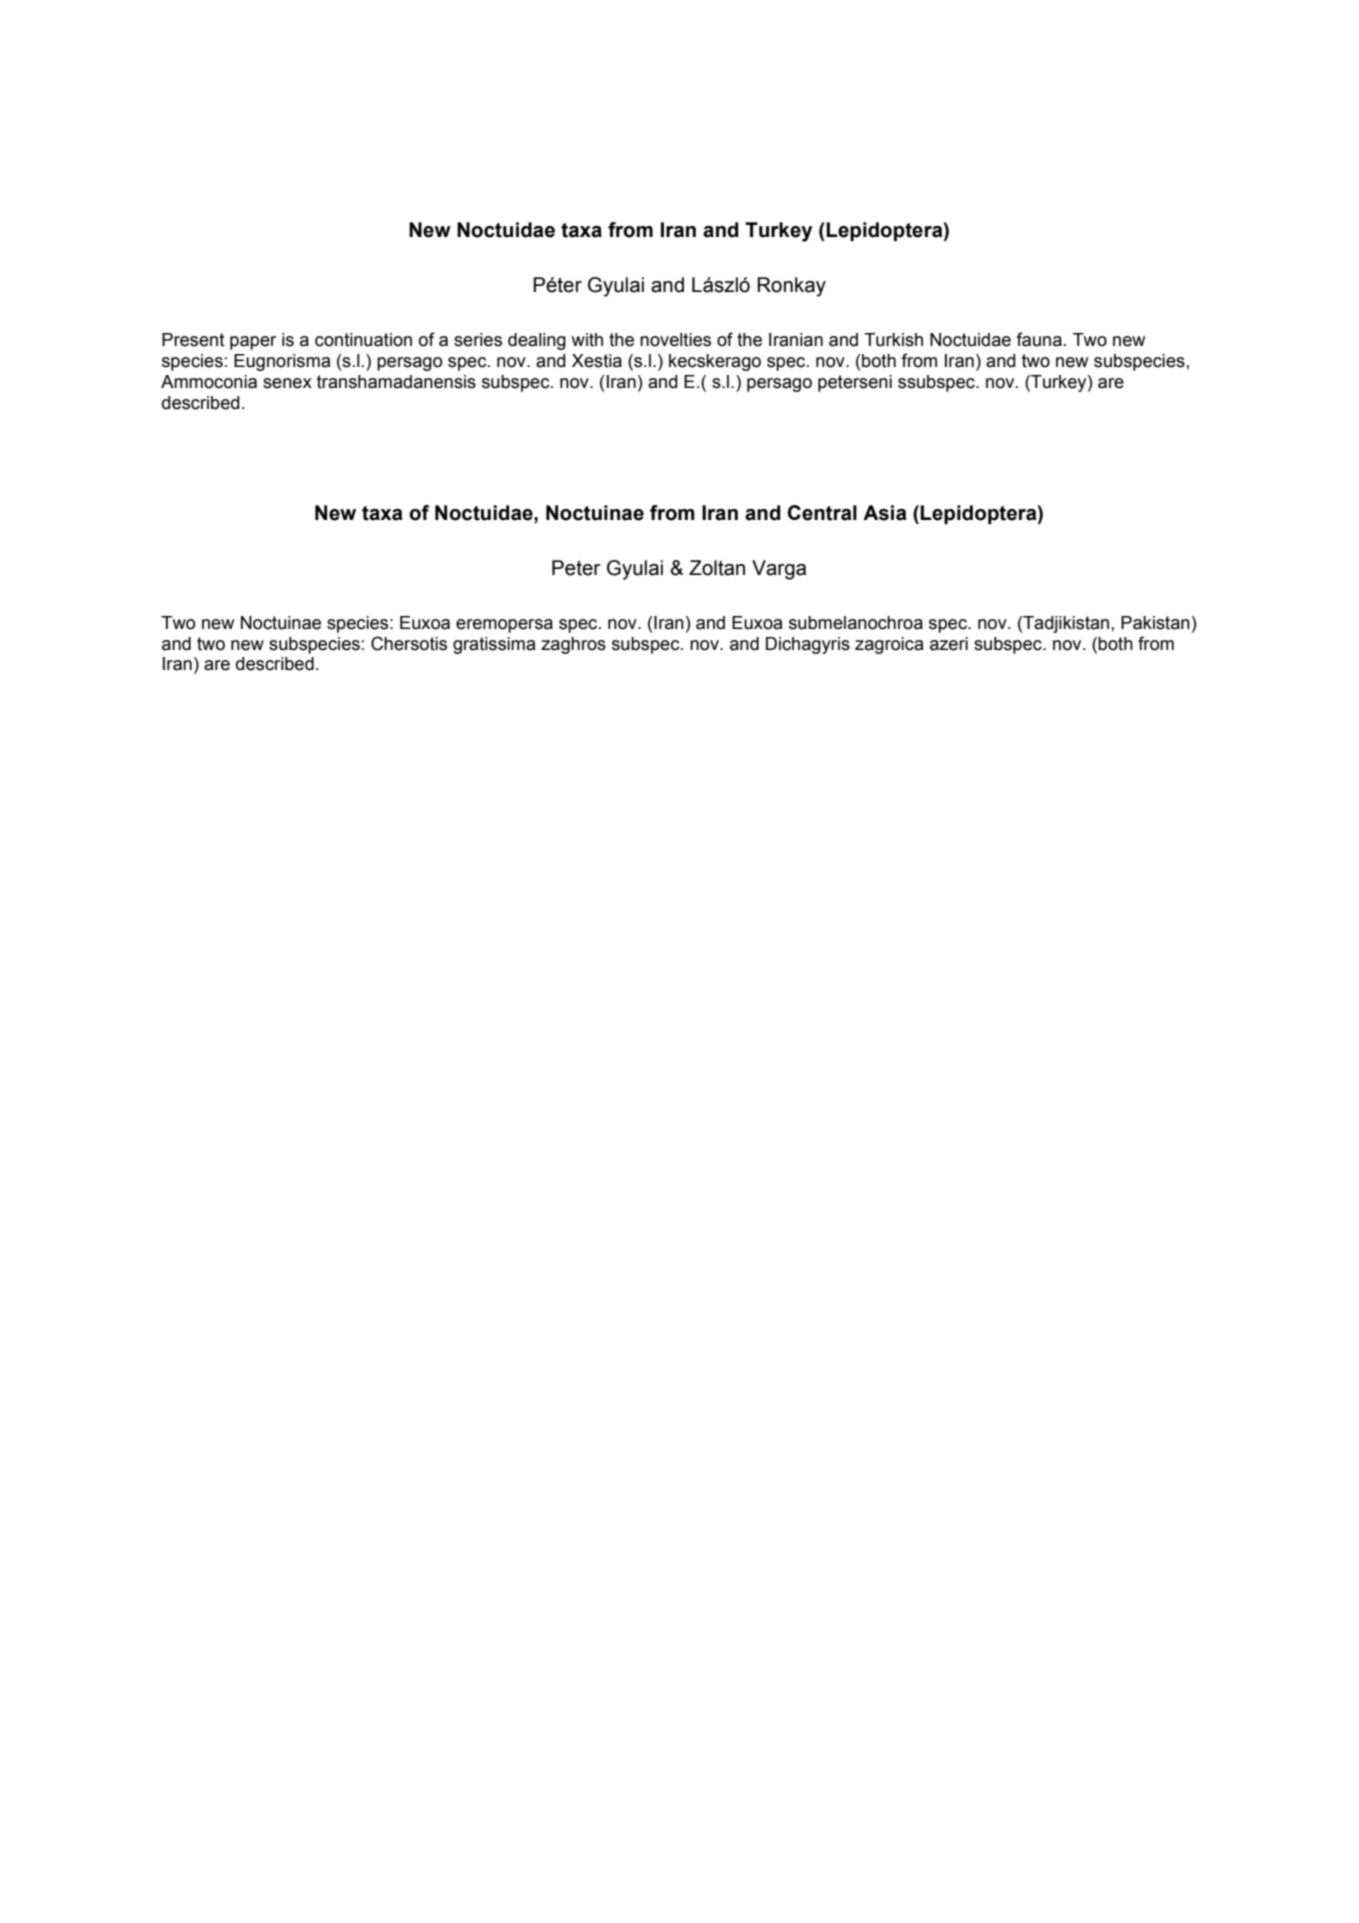 The image size is (1359, 1923). Describe the element at coordinates (675, 340) in the screenshot. I see `novelties` at that location.
